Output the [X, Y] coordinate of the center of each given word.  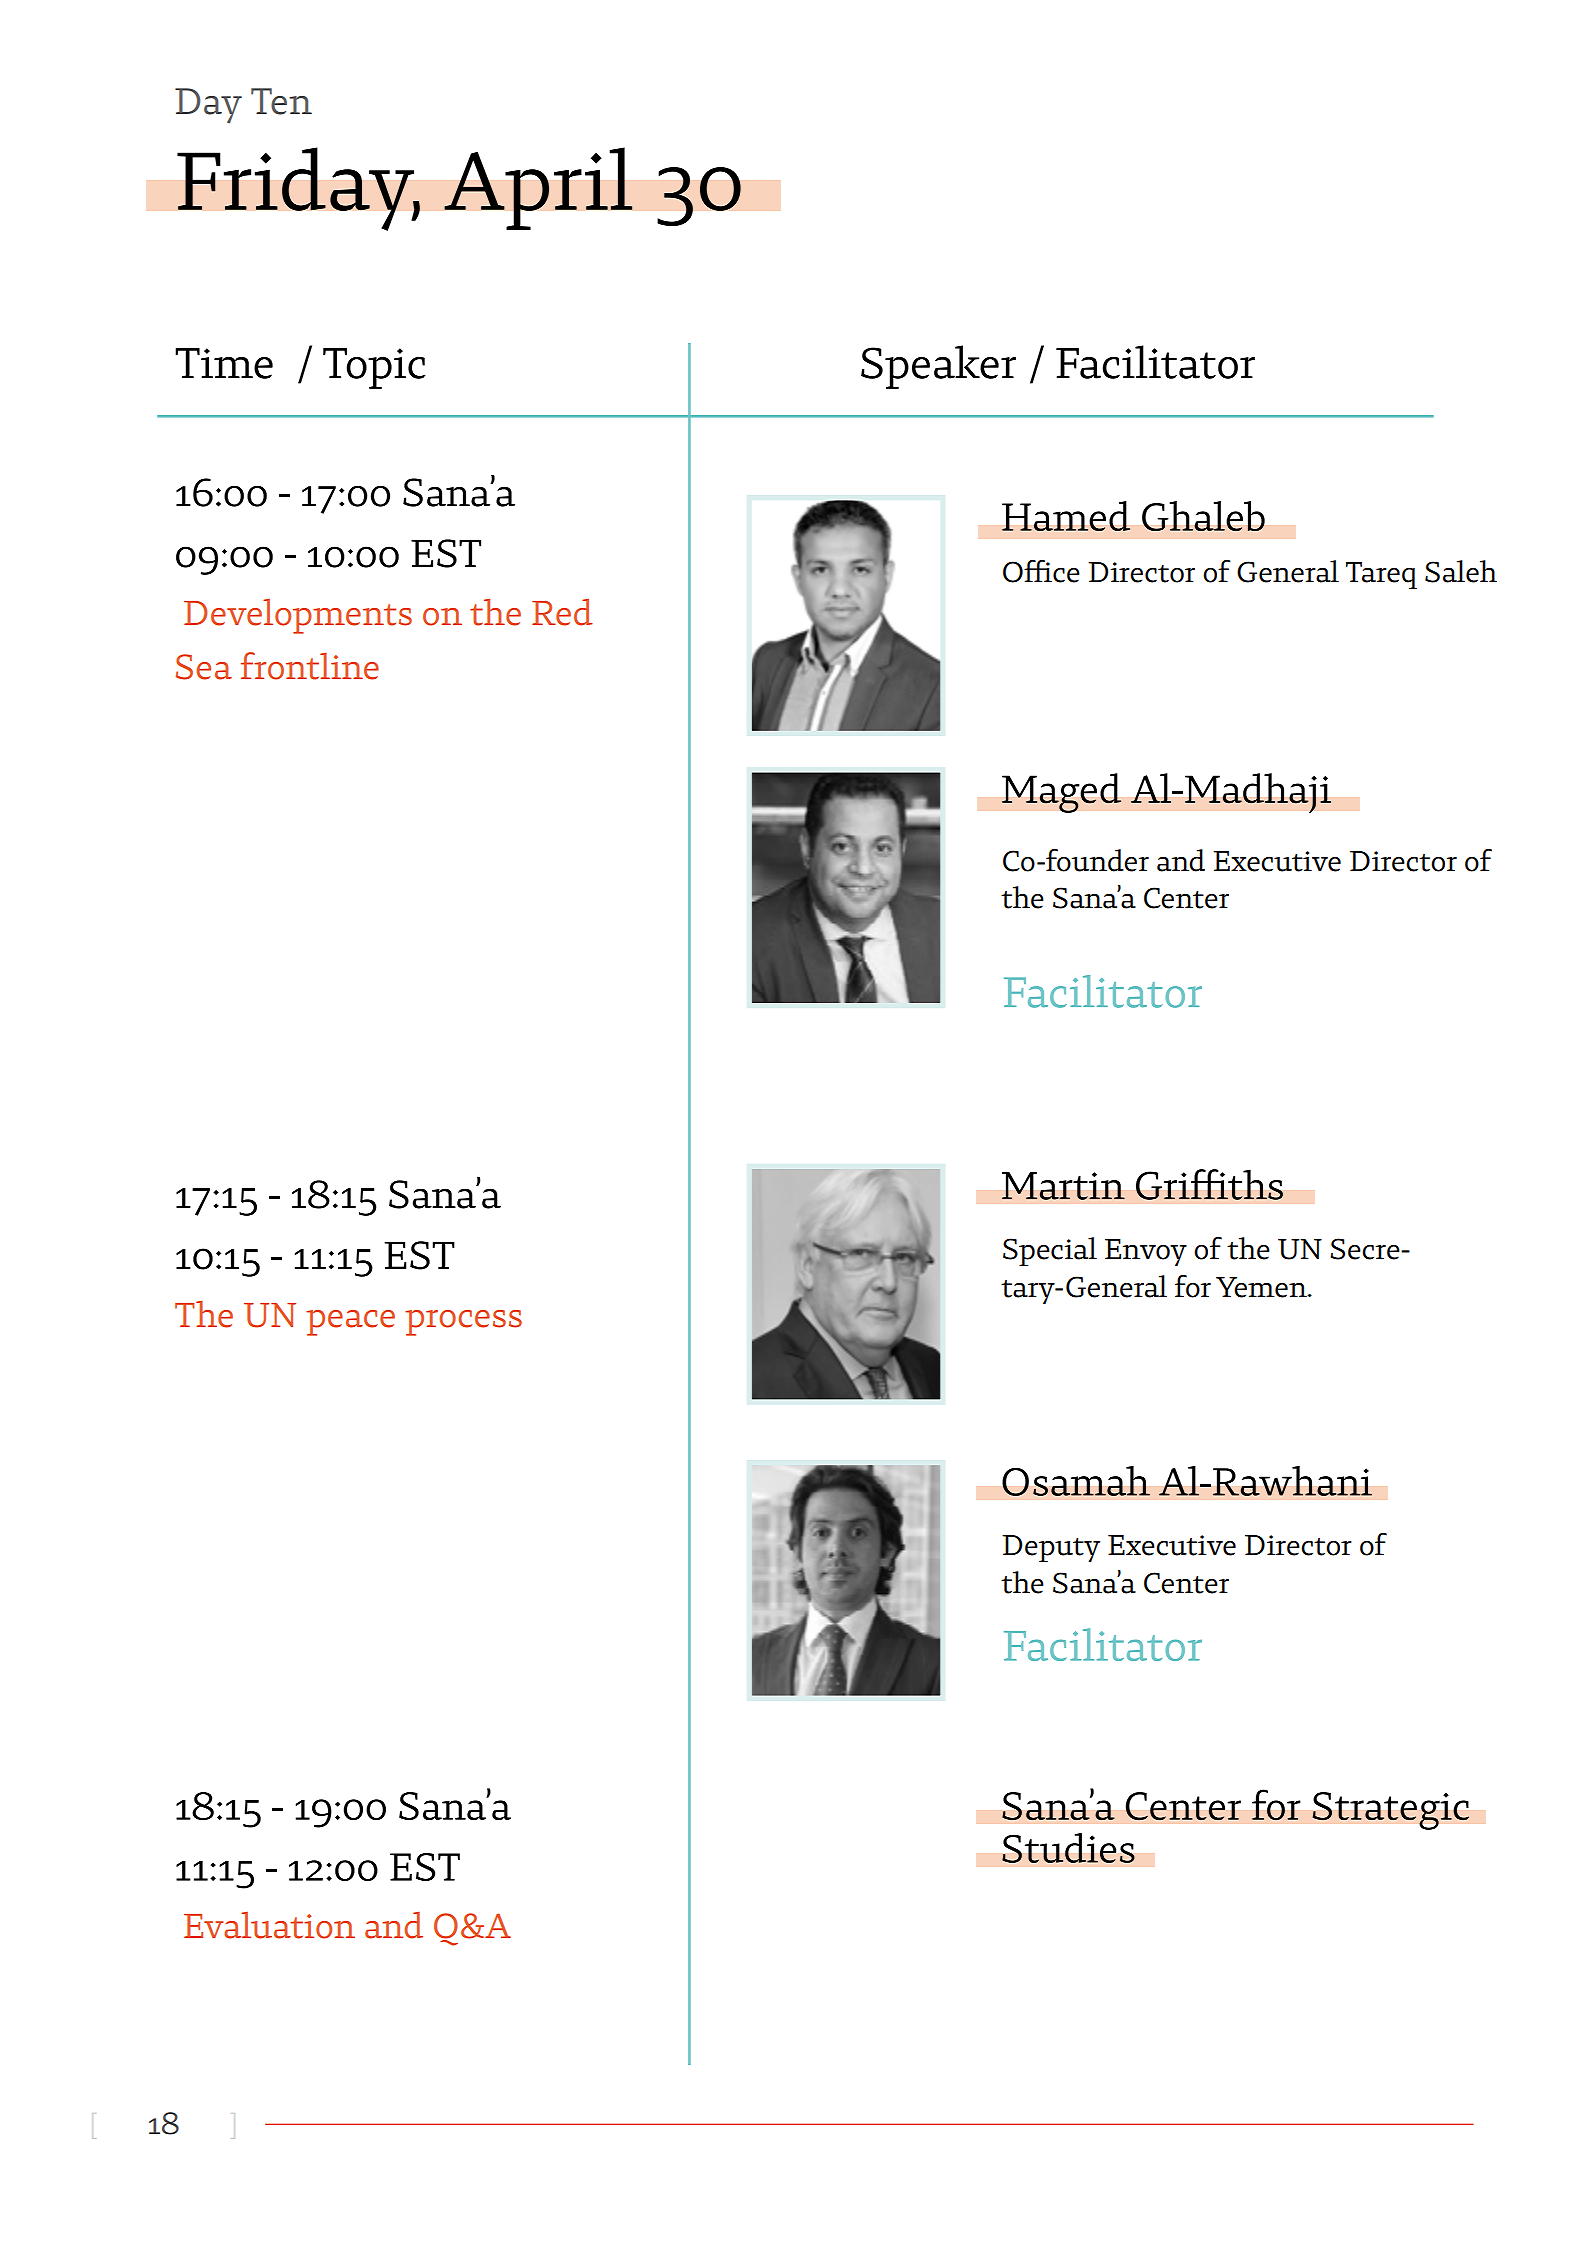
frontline [310, 666]
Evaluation [269, 1925]
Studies [1068, 1848]
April [538, 188]
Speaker [938, 367]
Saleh [1461, 571]
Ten [281, 101]
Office [1041, 571]
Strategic [1390, 1811]
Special [1050, 1251]
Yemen [1262, 1287]
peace [350, 1323]
